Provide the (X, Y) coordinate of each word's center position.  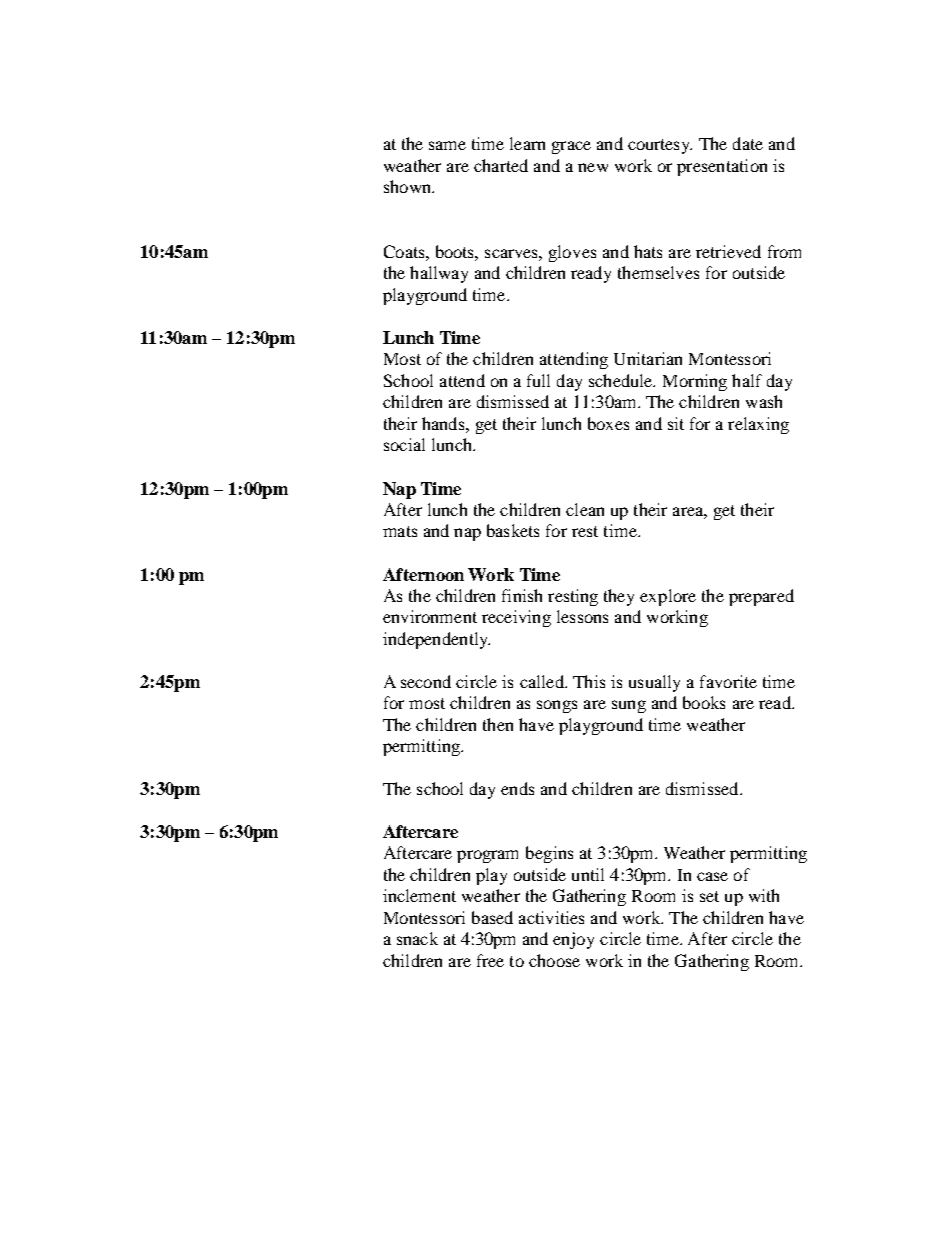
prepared (761, 597)
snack (417, 938)
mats (400, 531)
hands (444, 423)
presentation (722, 167)
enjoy (573, 940)
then (498, 724)
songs (557, 706)
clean (585, 509)
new (593, 167)
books (704, 702)
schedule (622, 380)
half (747, 380)
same (447, 145)
